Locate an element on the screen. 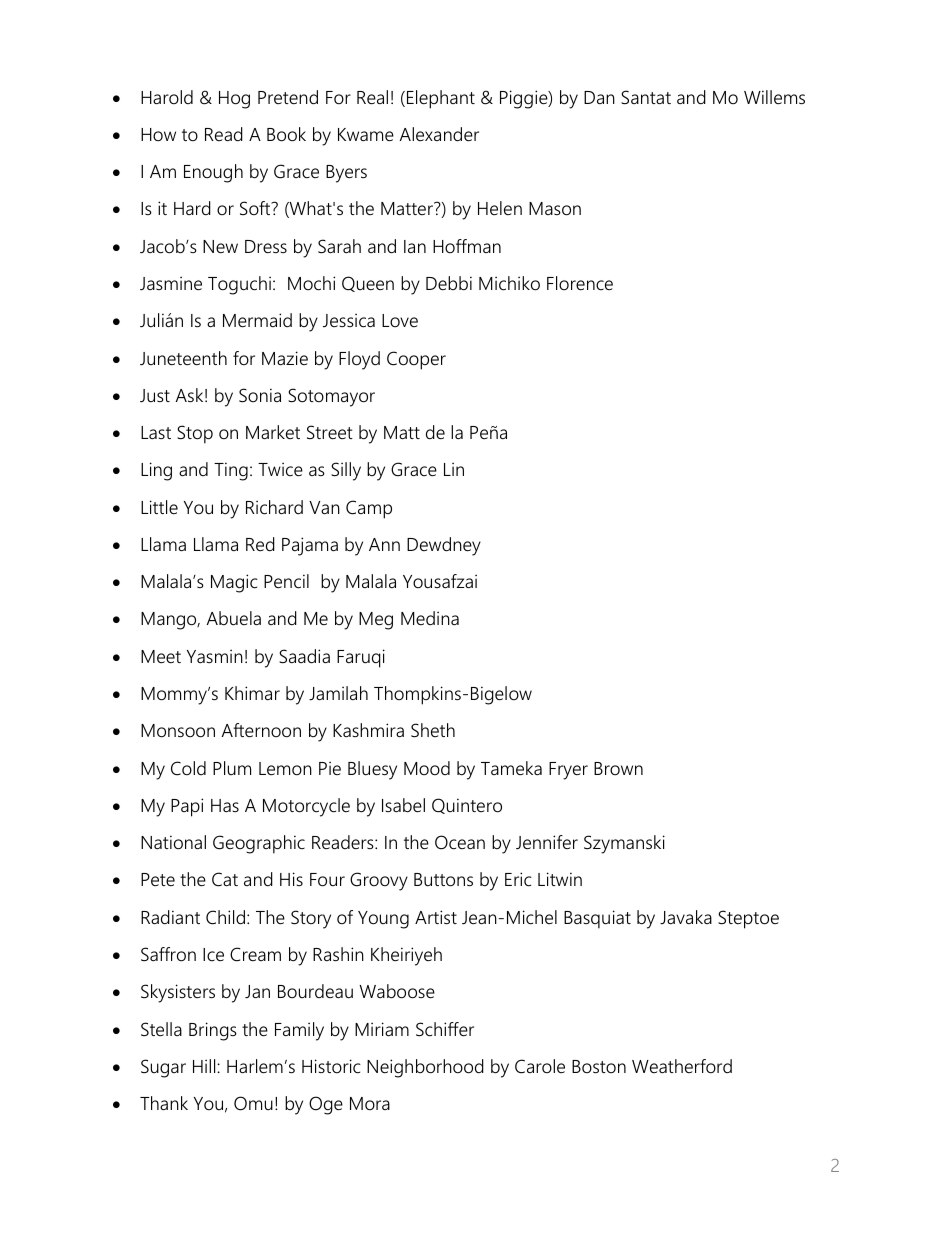  Cooper is located at coordinates (416, 360).
